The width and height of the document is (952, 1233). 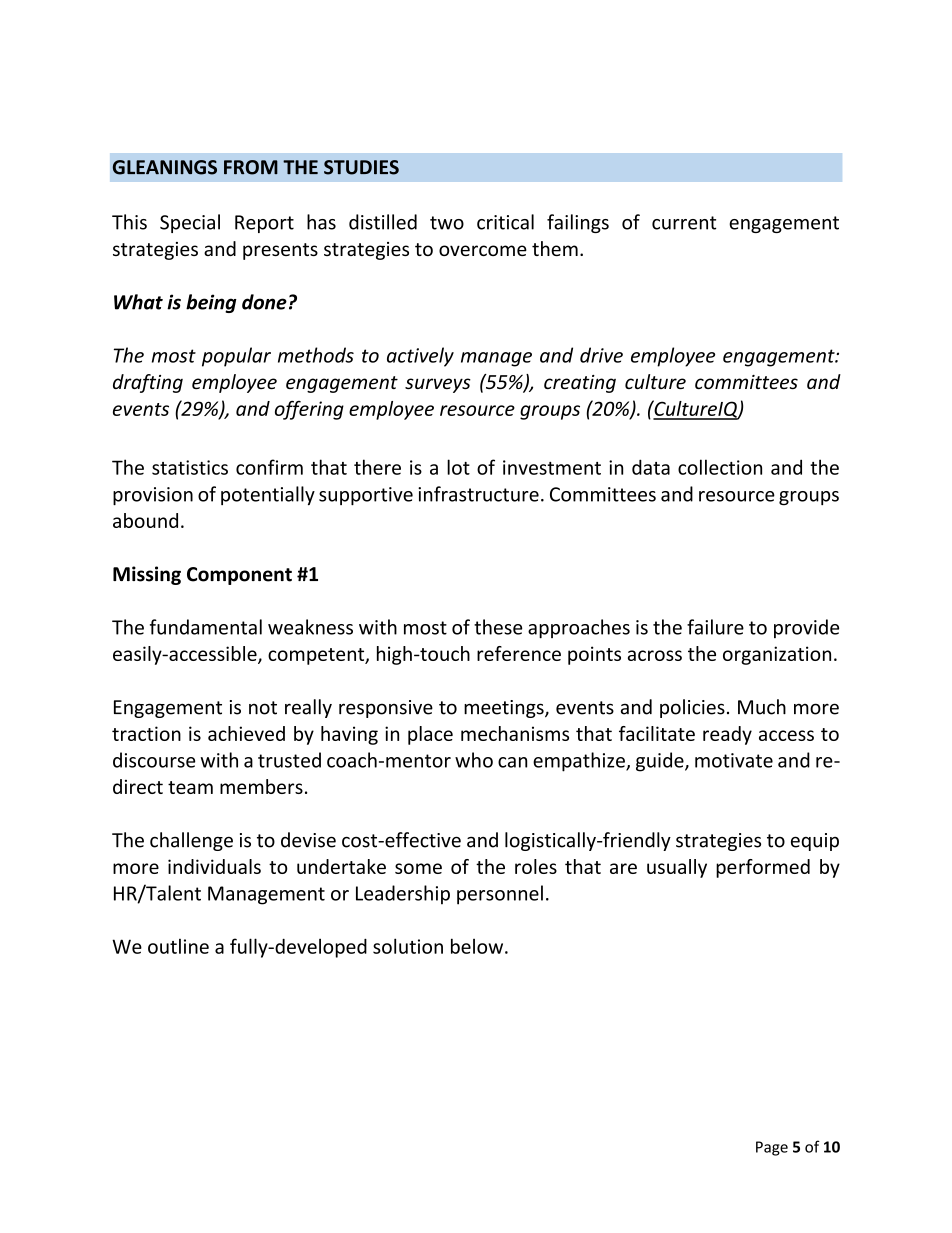 I want to click on below, so click(x=478, y=946).
